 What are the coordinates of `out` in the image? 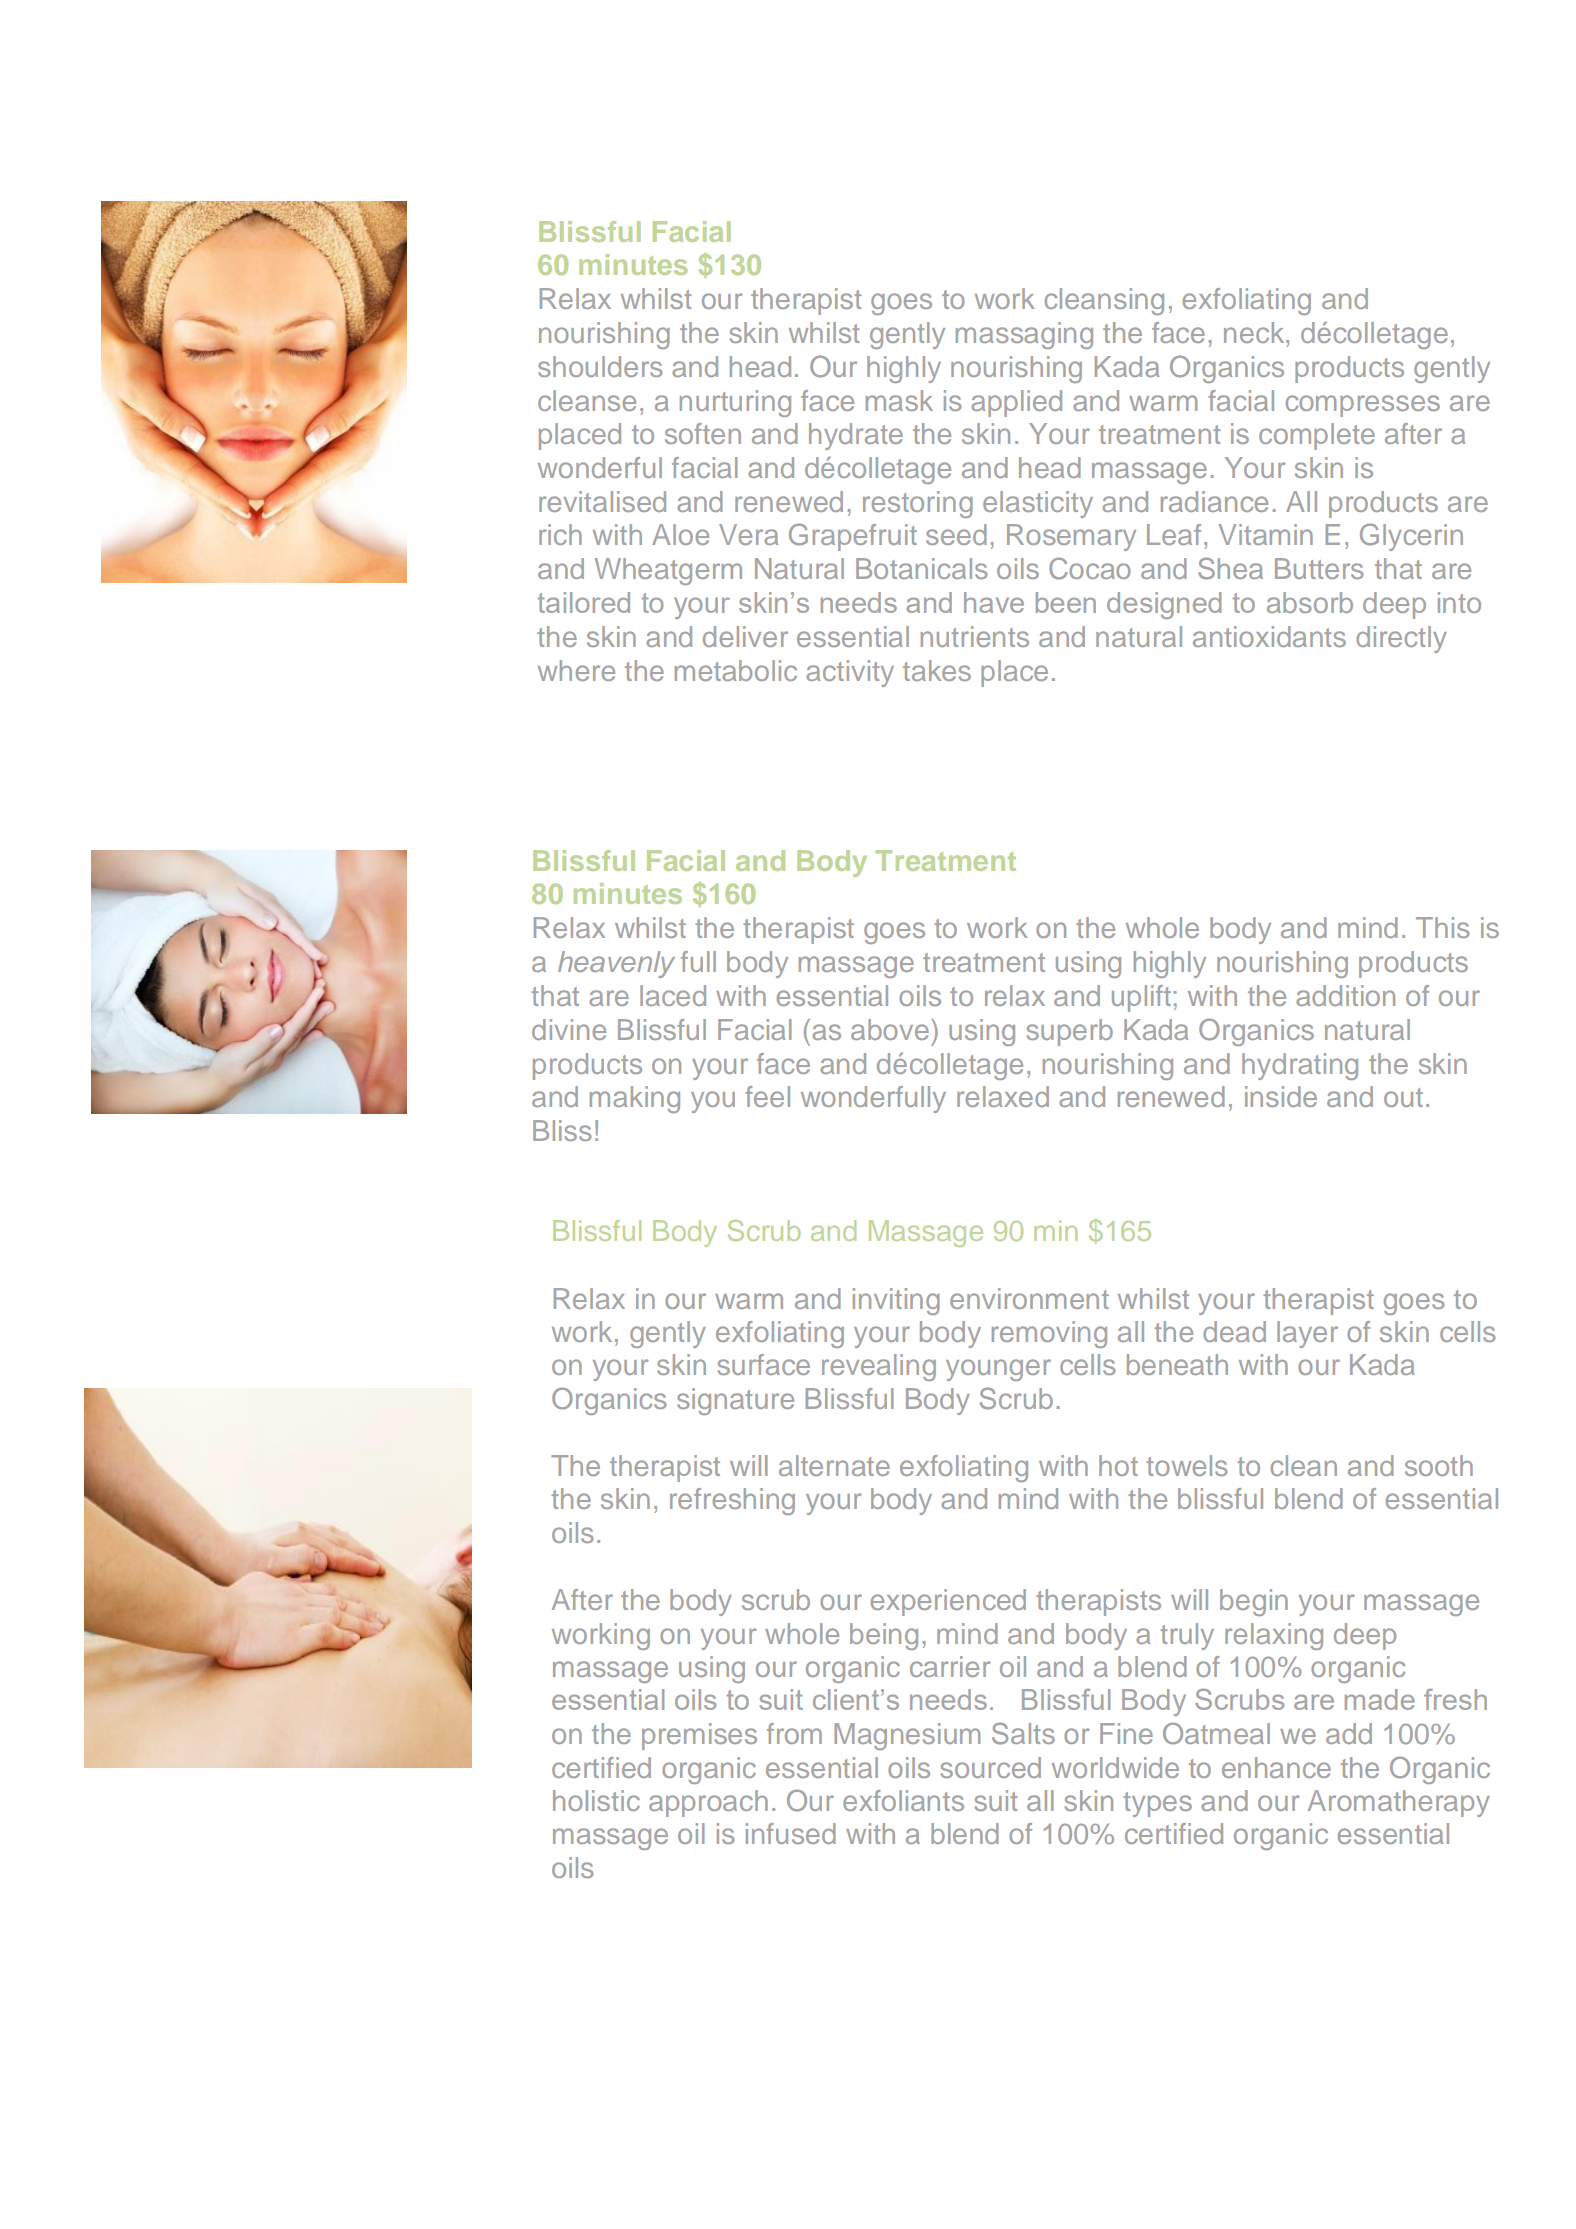 It's located at (1403, 1097).
